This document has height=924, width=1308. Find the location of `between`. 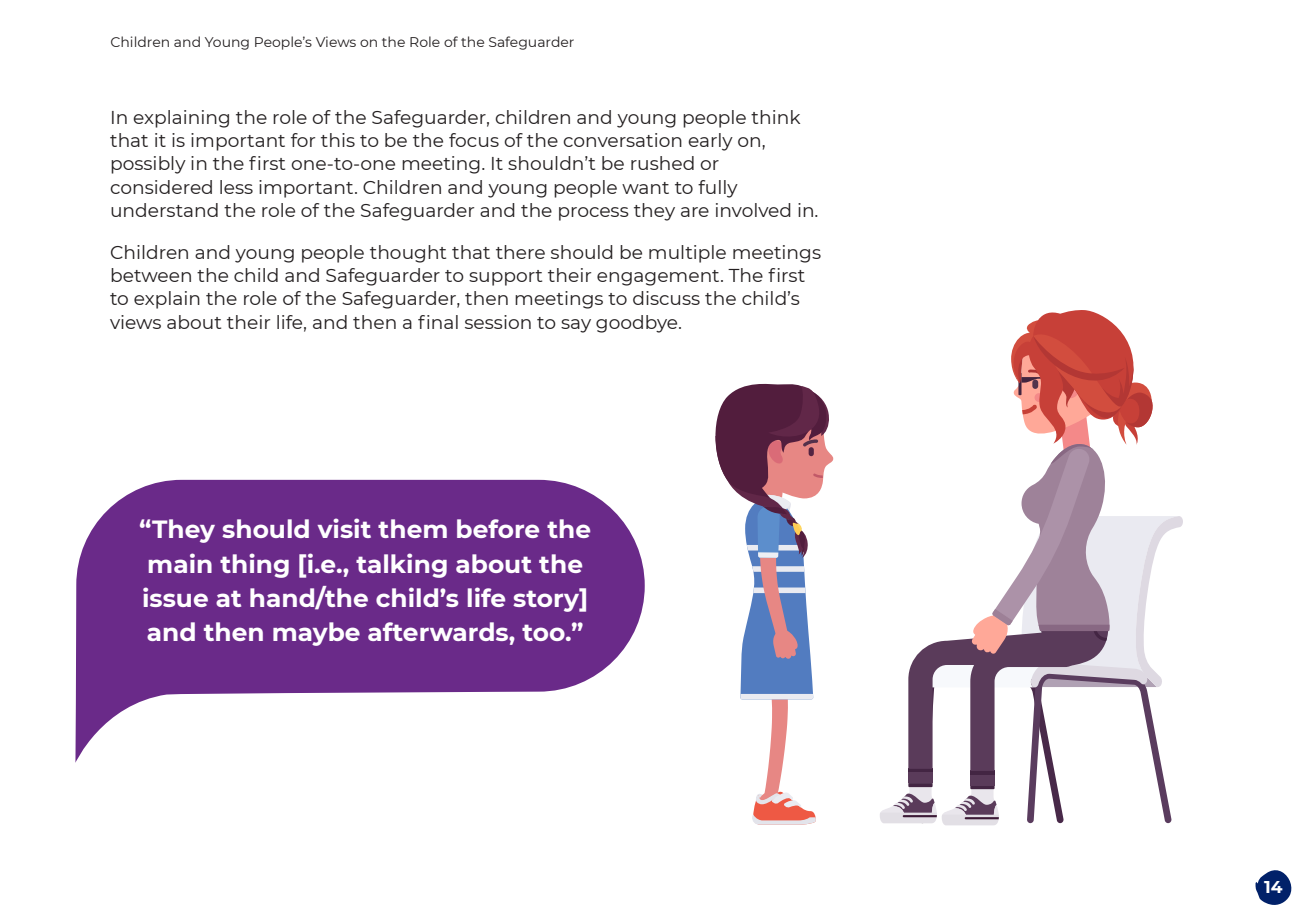

between is located at coordinates (151, 275).
